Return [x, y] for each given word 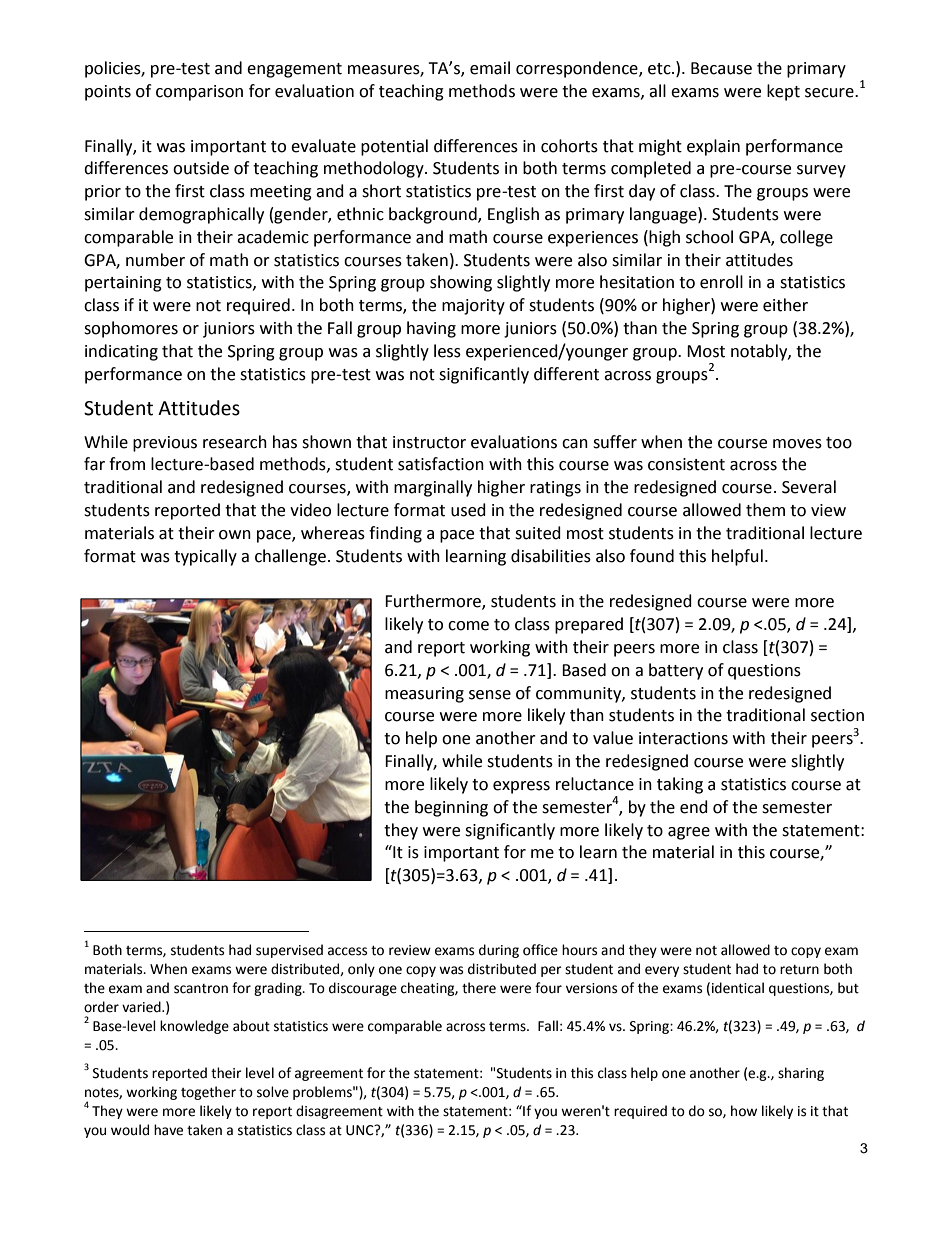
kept [783, 92]
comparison [199, 93]
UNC [361, 1130]
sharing [801, 1074]
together [208, 1093]
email [490, 68]
